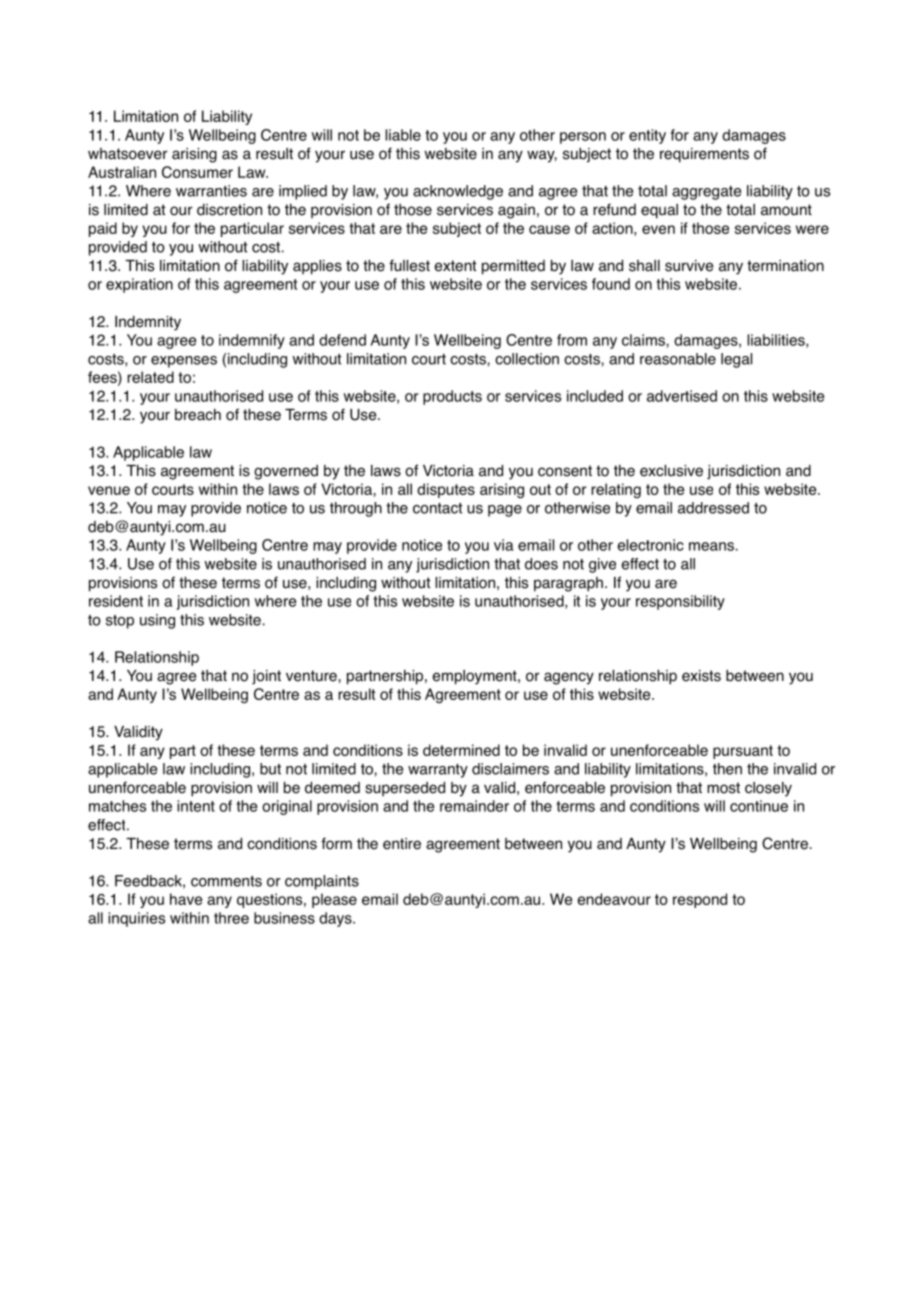 Image resolution: width=924 pixels, height=1308 pixels. Describe the element at coordinates (402, 844) in the image. I see `entire` at that location.
